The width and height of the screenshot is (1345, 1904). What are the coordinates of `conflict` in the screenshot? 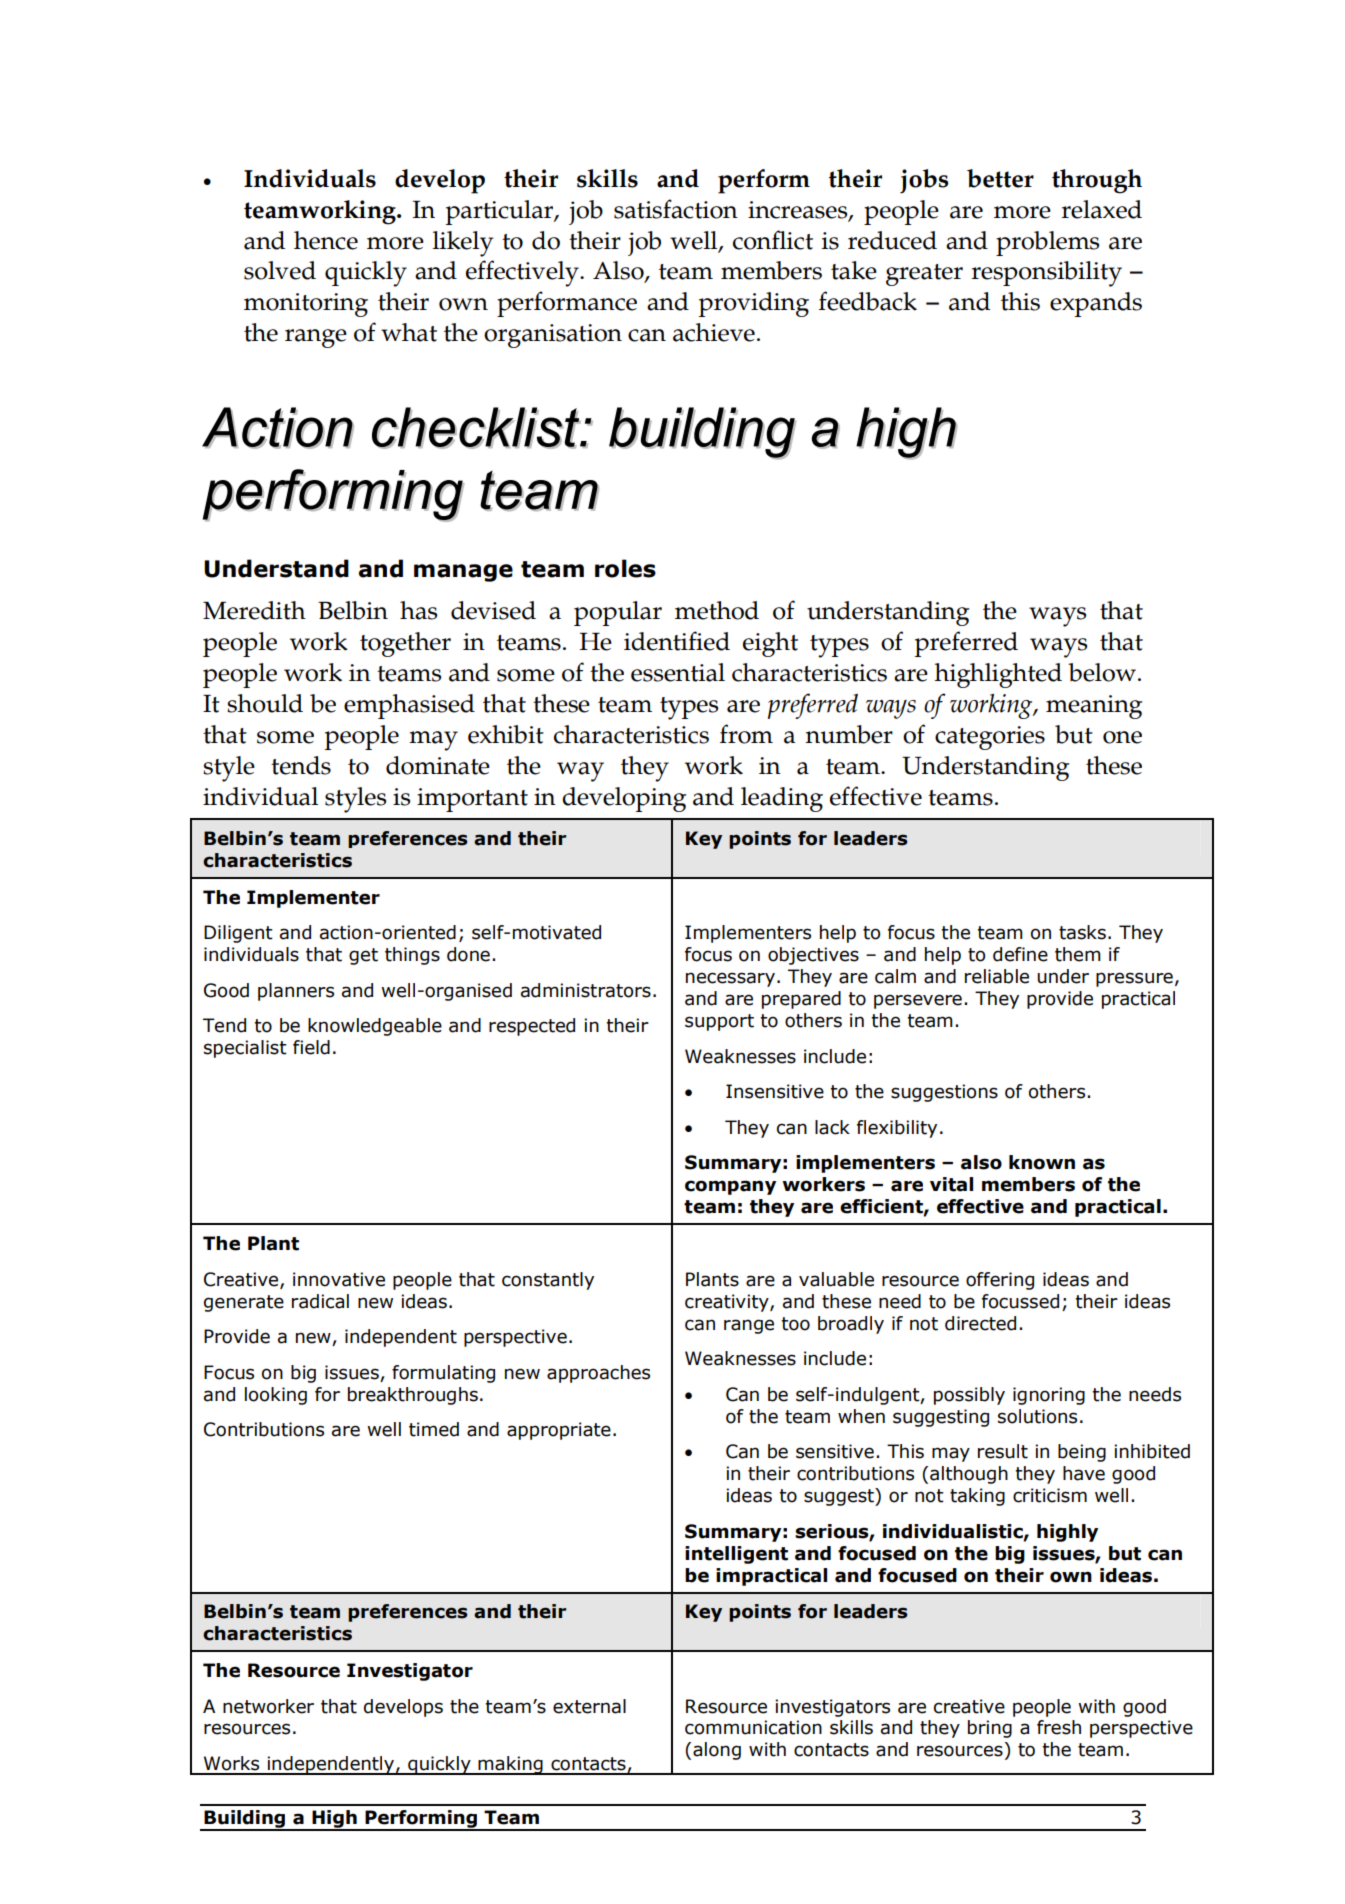 It's located at (773, 240).
